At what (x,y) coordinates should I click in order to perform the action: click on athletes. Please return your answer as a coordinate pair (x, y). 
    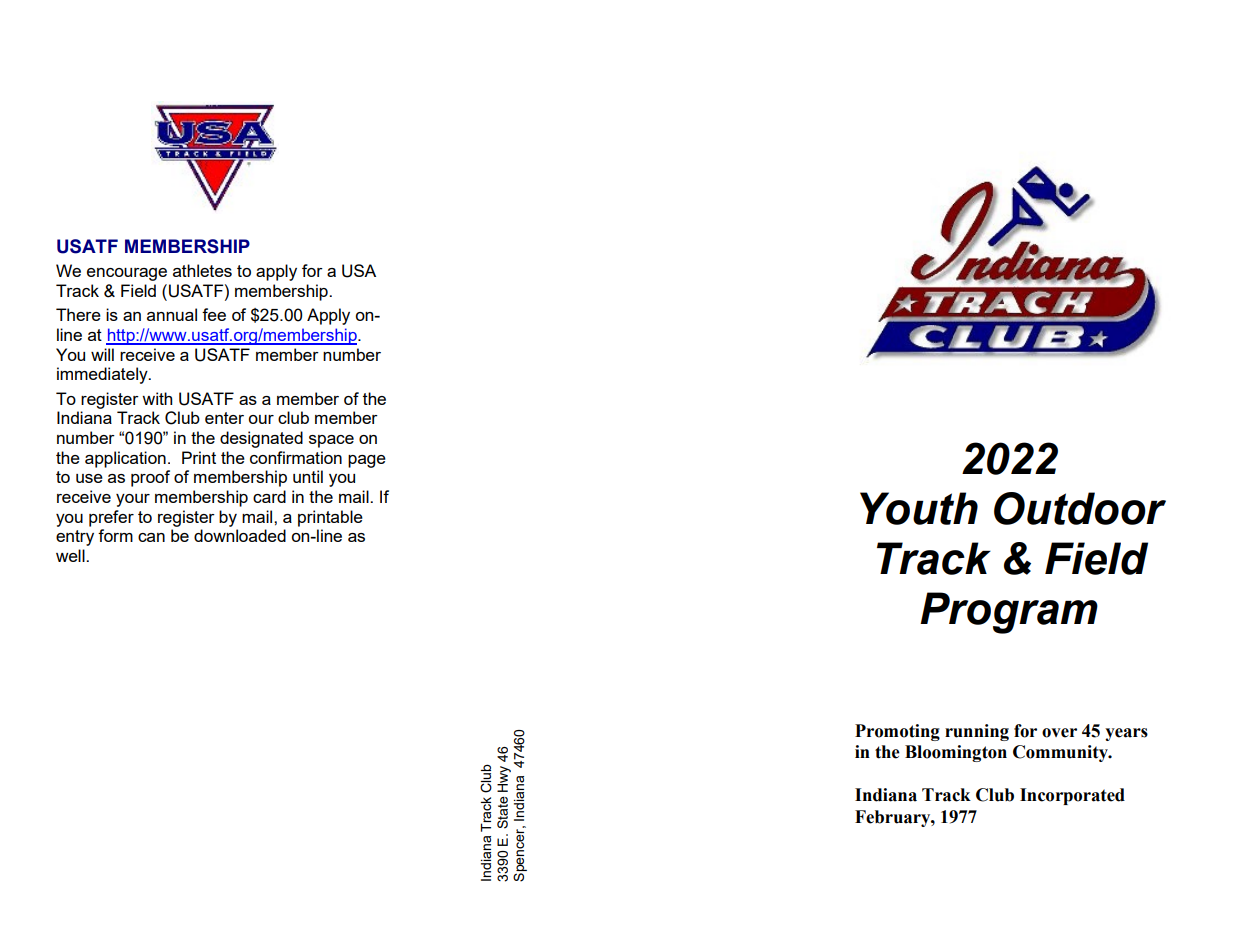
    Looking at the image, I should click on (202, 270).
